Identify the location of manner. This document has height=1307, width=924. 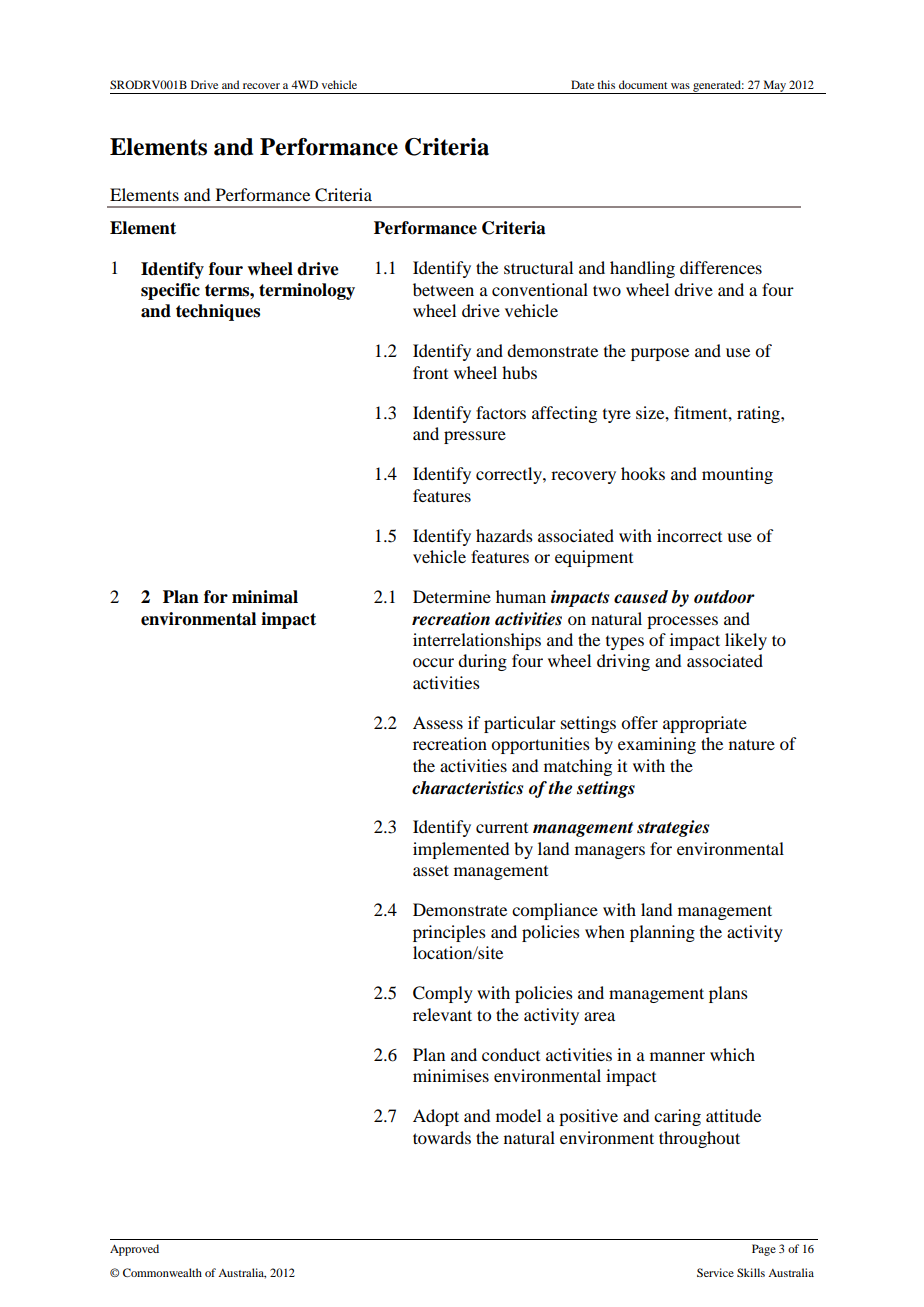
(677, 1056).
